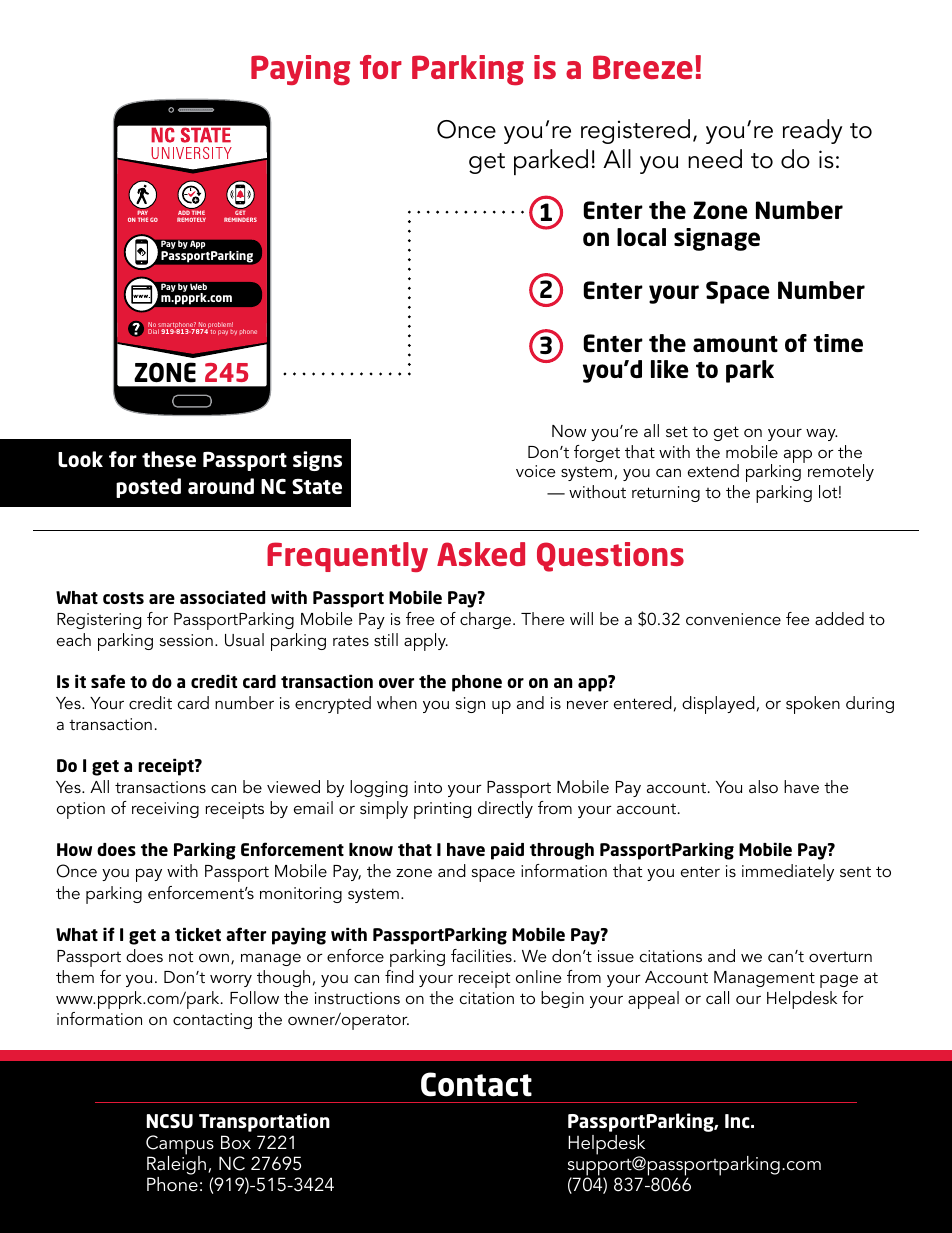  What do you see at coordinates (717, 997) in the screenshot?
I see `call` at bounding box center [717, 997].
